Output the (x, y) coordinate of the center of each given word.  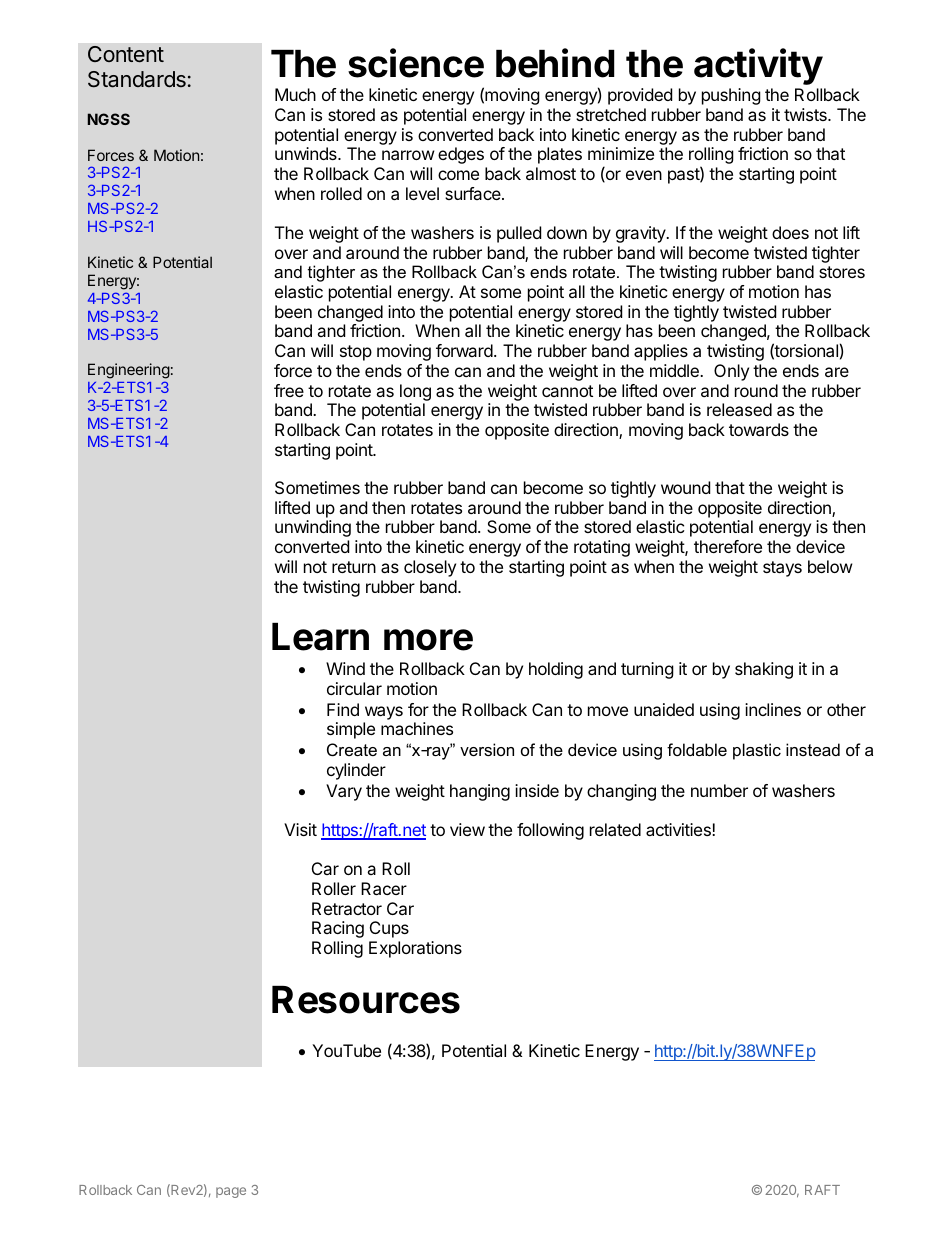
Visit (300, 829)
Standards (137, 79)
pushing (731, 96)
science (416, 63)
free (289, 390)
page (231, 1192)
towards (759, 429)
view (467, 829)
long (415, 392)
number (719, 790)
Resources (366, 1000)
